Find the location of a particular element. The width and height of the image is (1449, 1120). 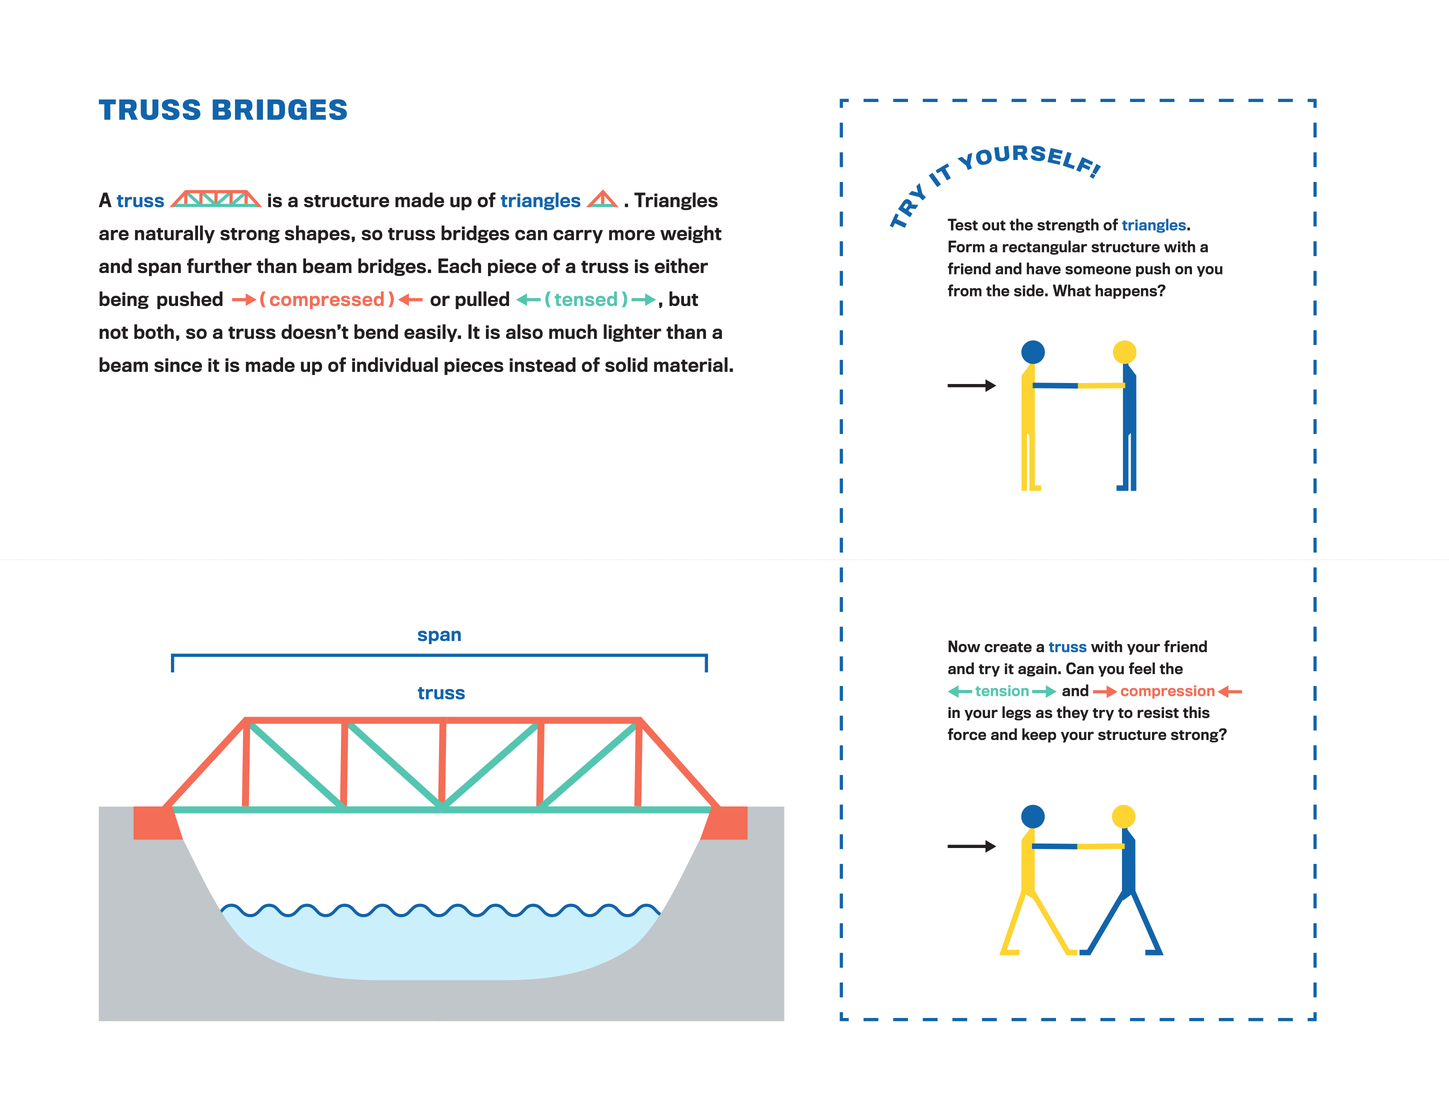

more is located at coordinates (632, 235).
